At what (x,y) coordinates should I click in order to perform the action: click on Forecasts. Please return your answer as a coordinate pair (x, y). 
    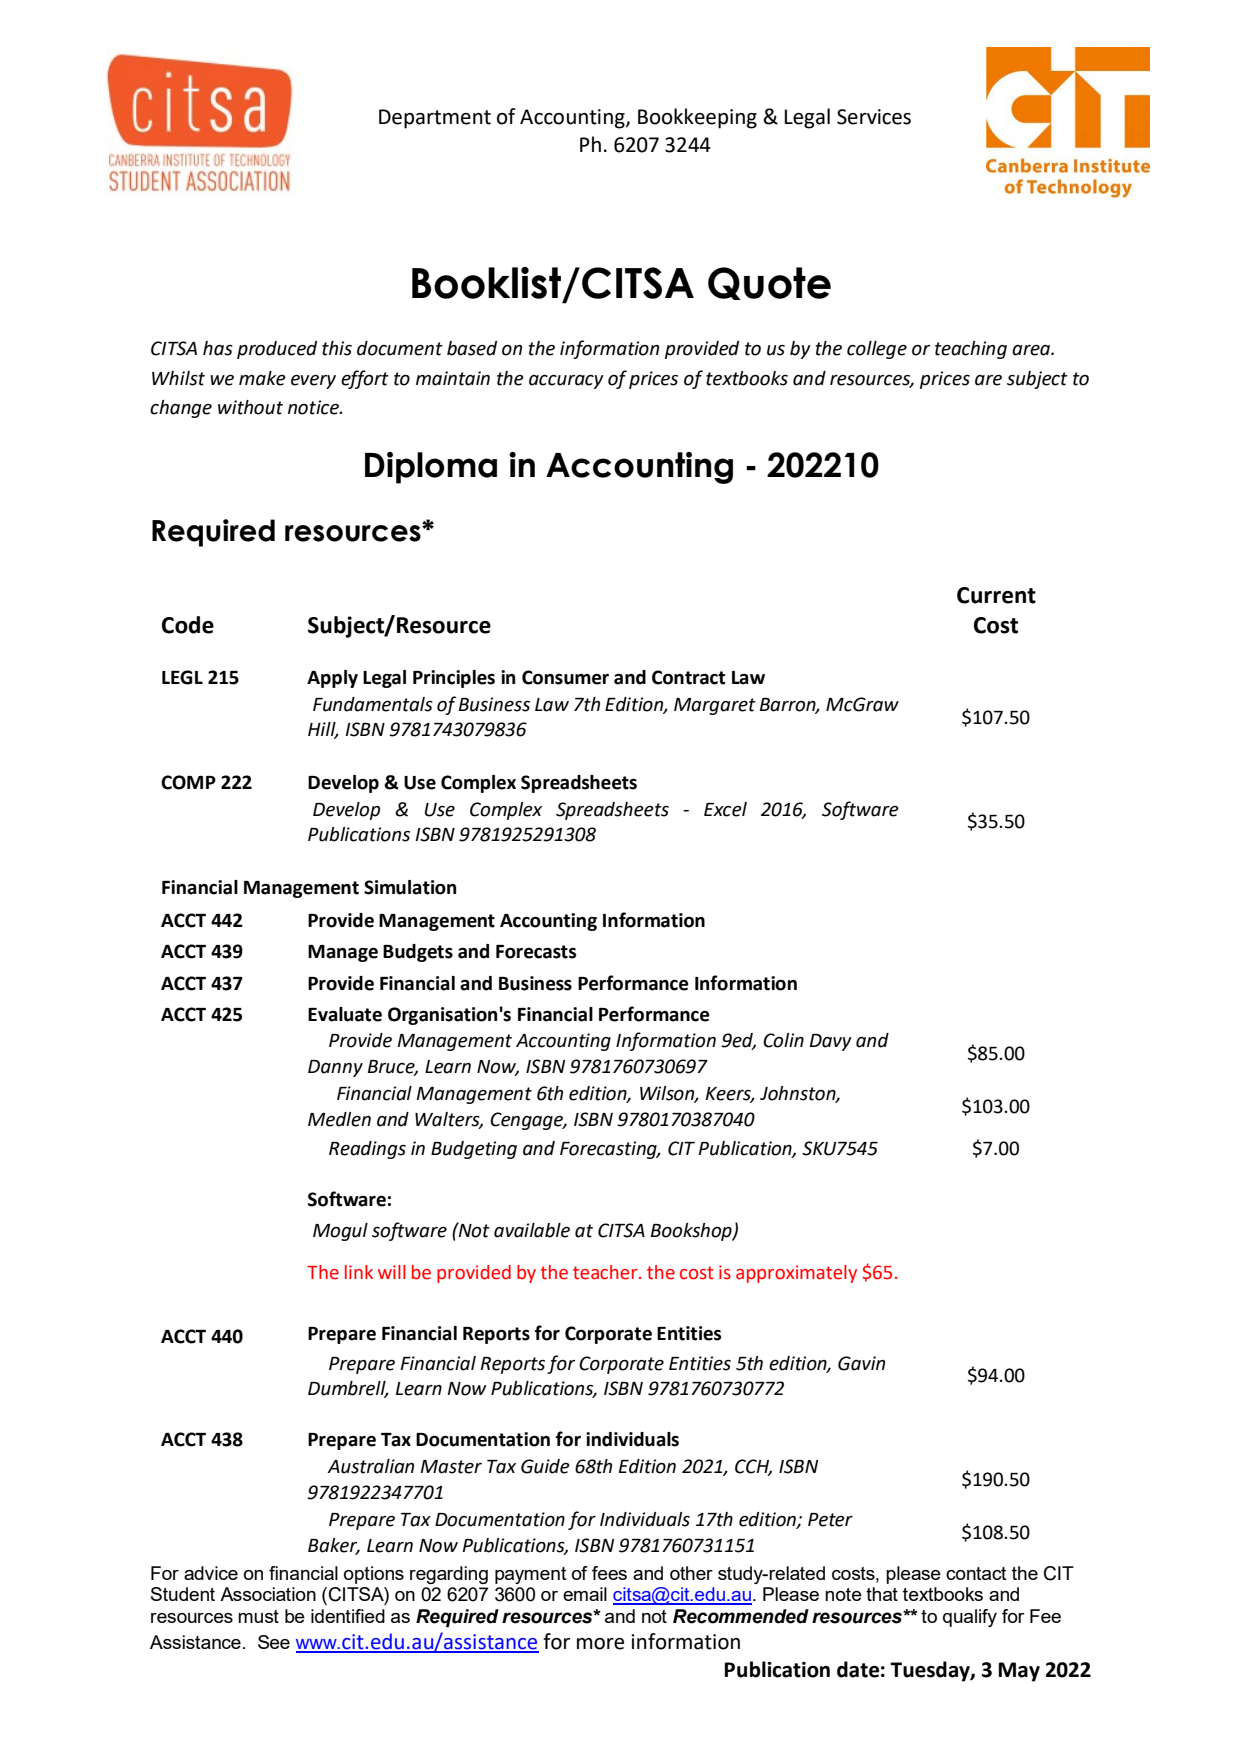
    Looking at the image, I should click on (536, 952).
